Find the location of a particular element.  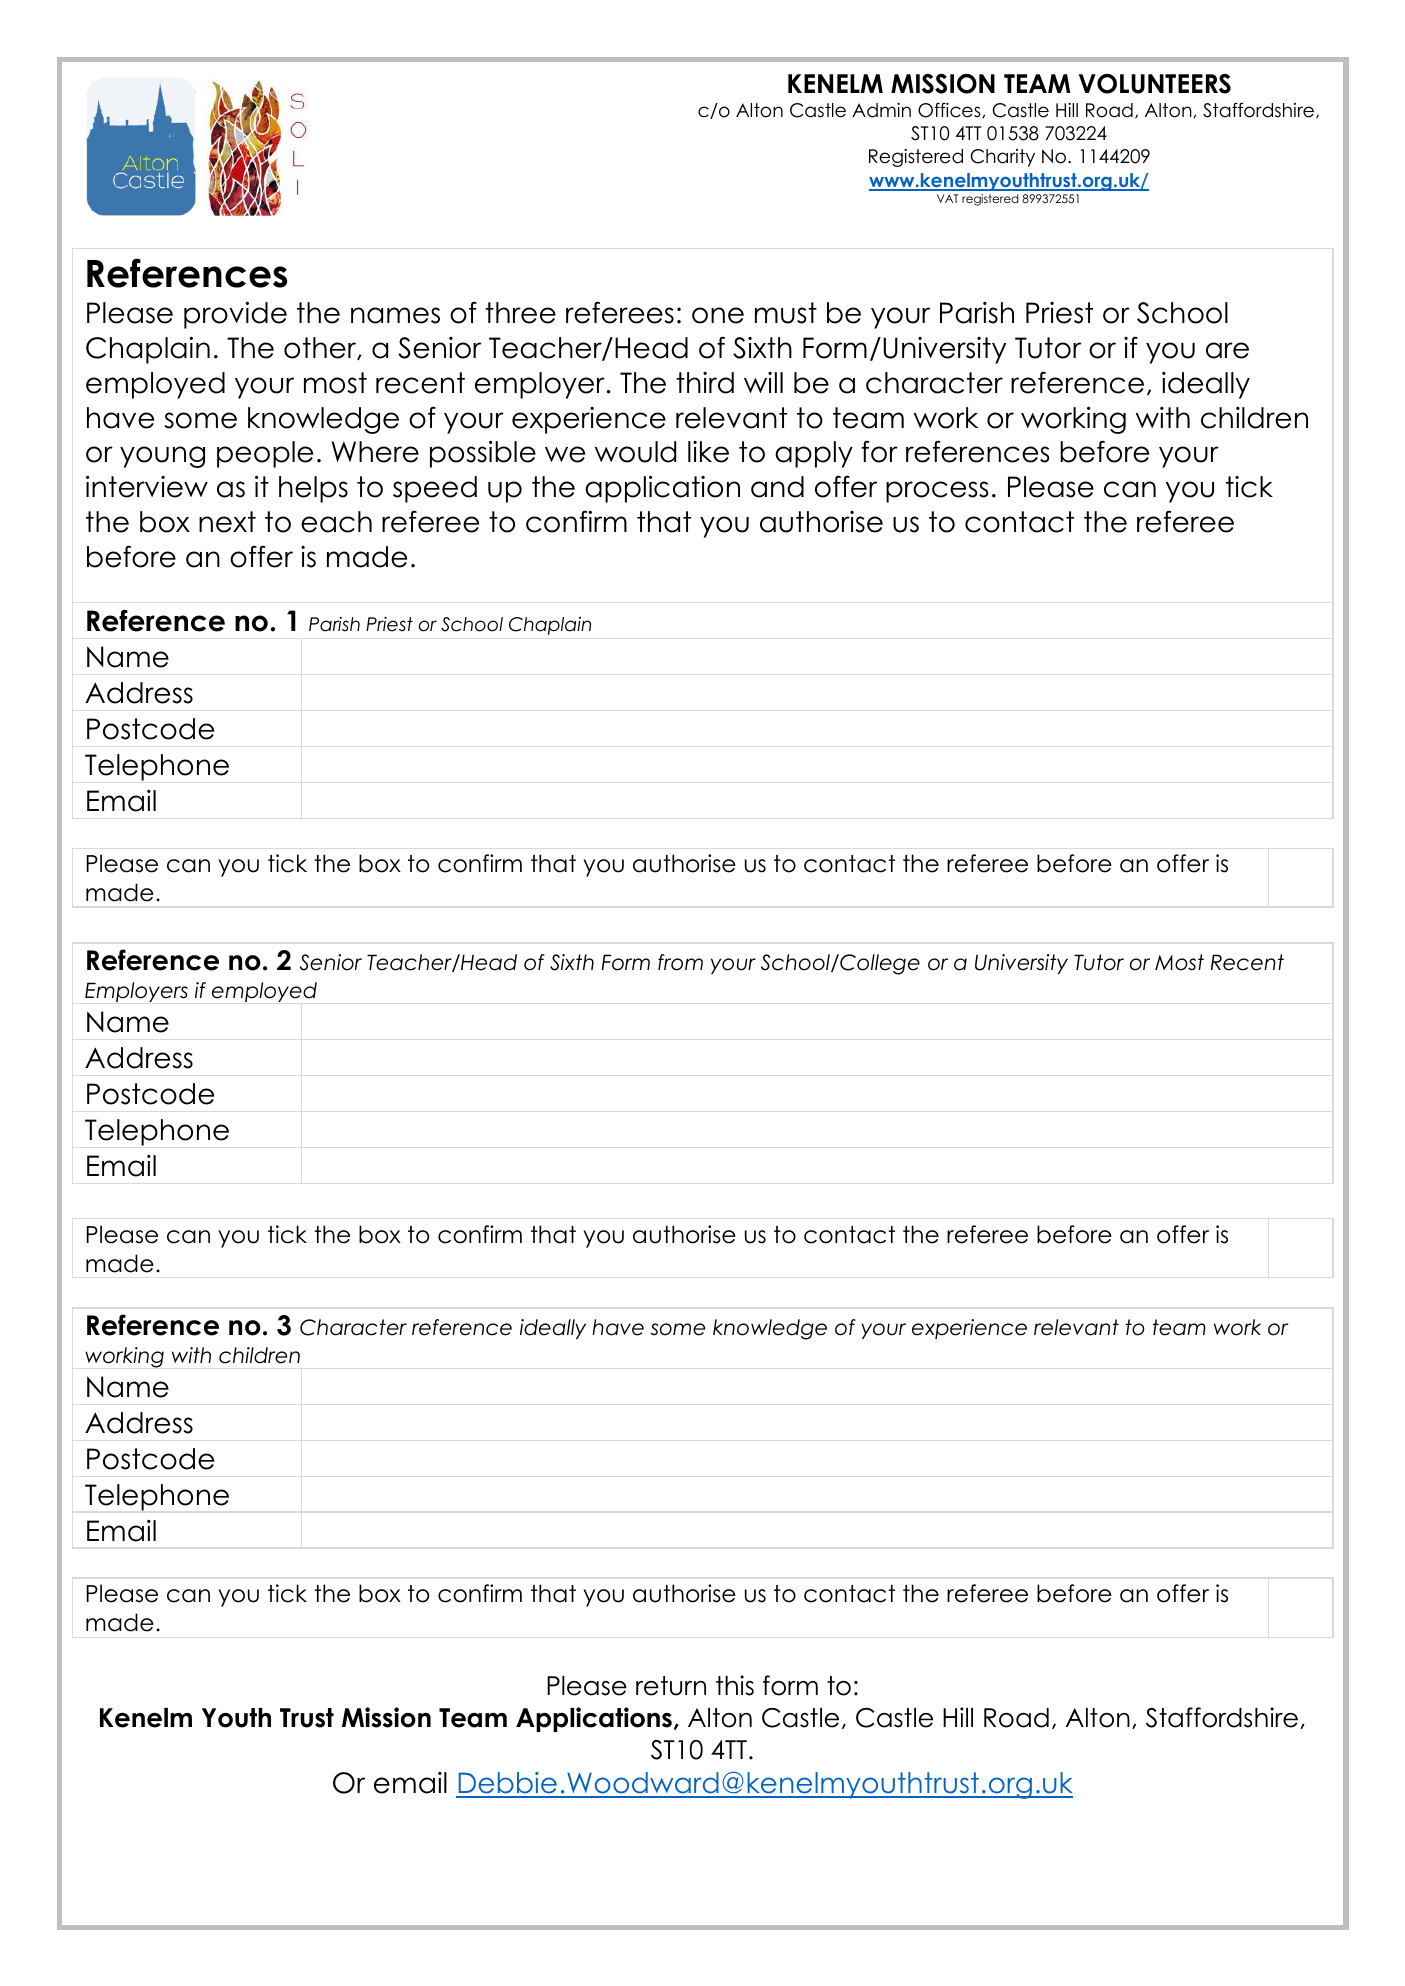

provide is located at coordinates (235, 315).
